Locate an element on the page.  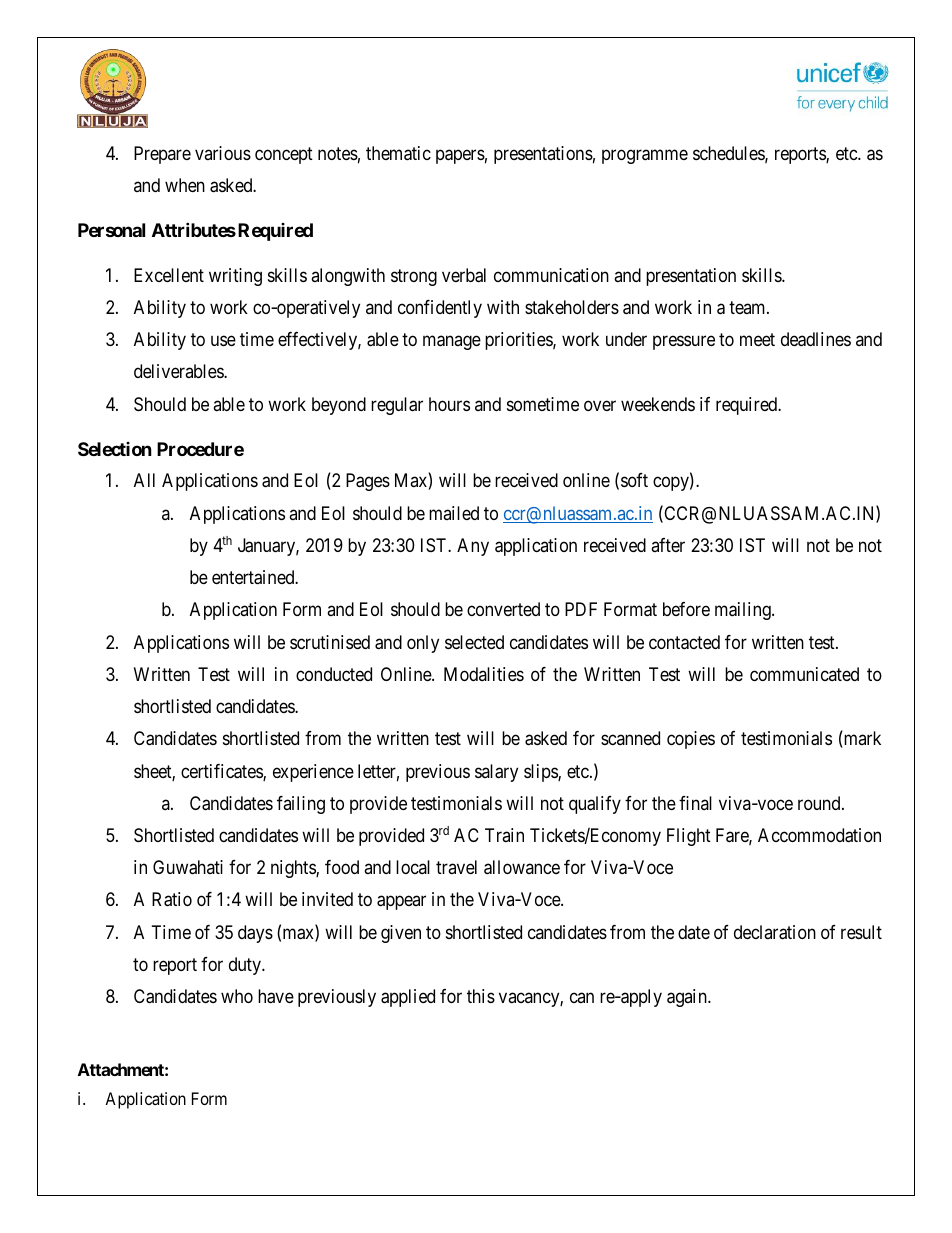
duty is located at coordinates (246, 966).
